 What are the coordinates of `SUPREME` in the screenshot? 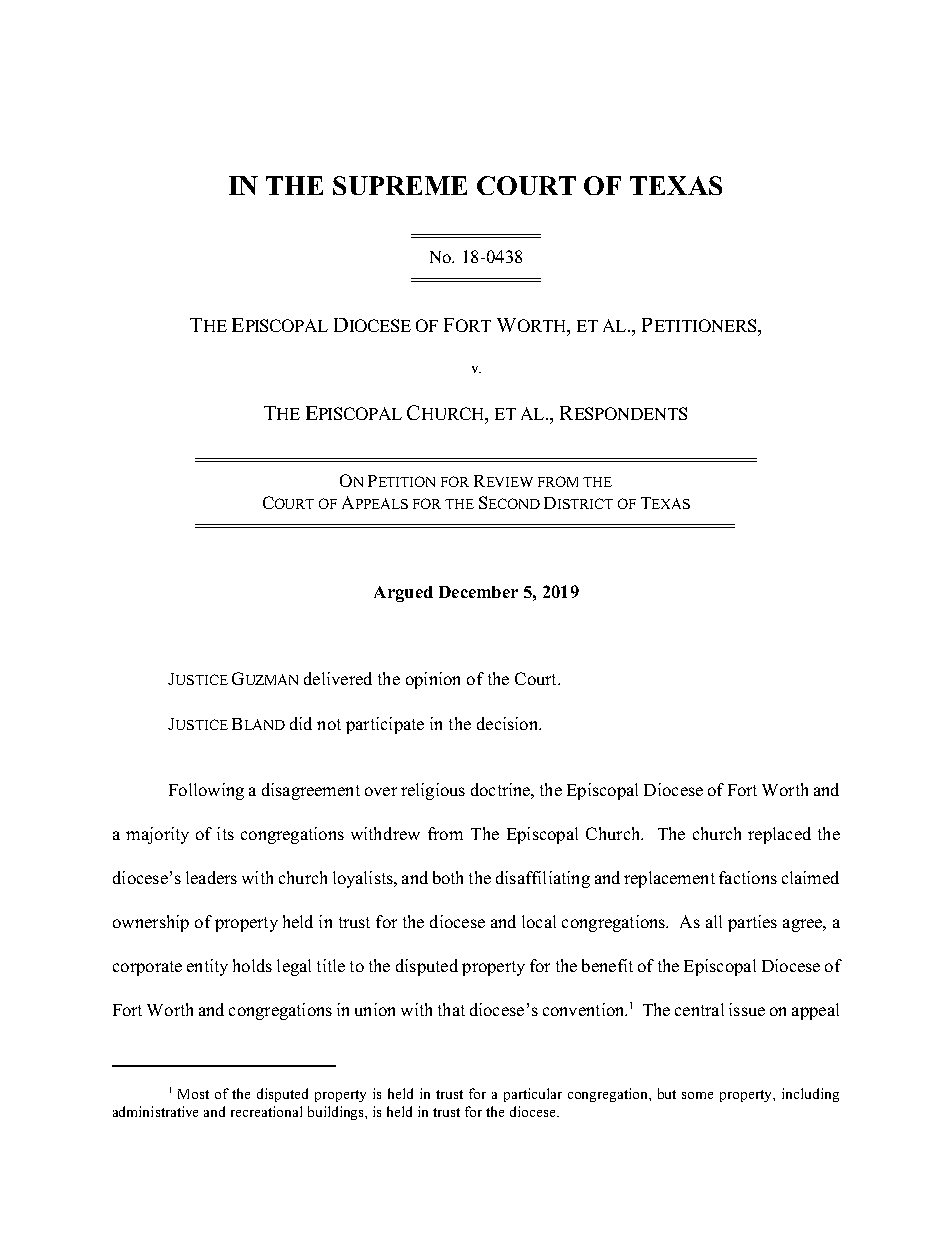 It's located at (400, 185).
